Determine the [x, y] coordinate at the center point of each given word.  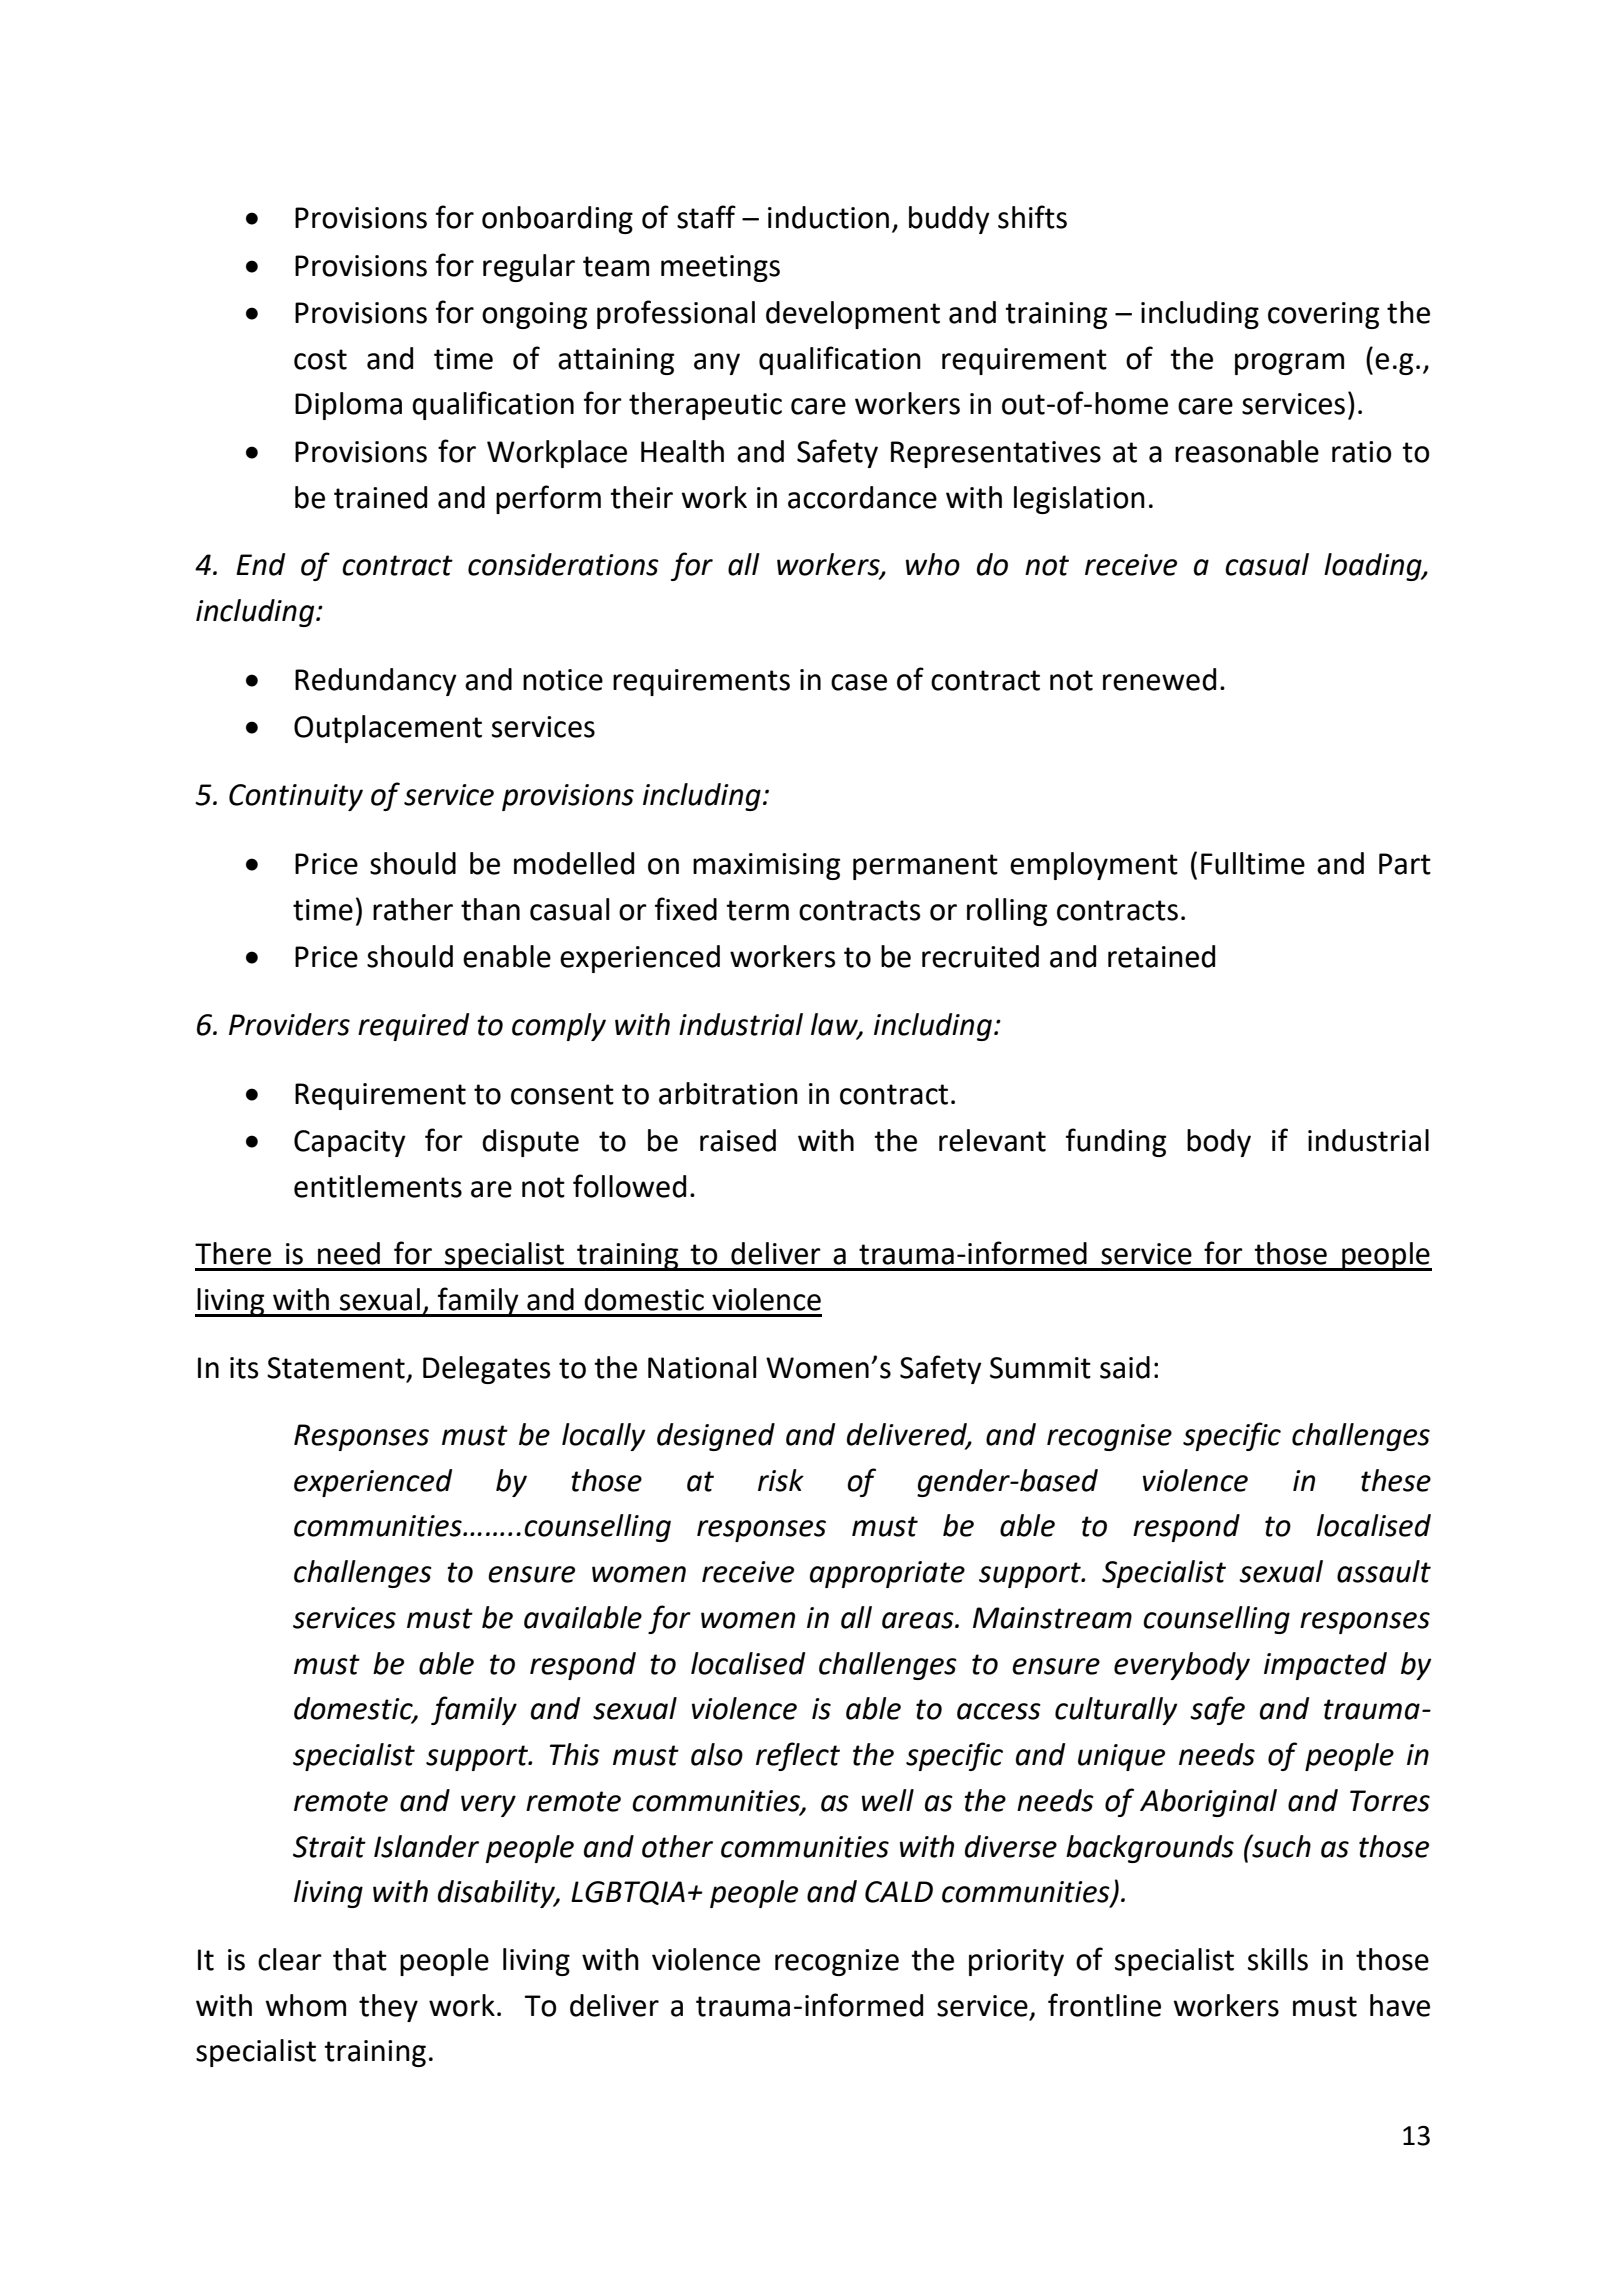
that [360, 1959]
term [757, 910]
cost [320, 359]
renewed [1159, 679]
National [702, 1367]
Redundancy [376, 682]
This [575, 1754]
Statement [336, 1368]
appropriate [887, 1574]
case [859, 682]
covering [1323, 315]
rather [413, 909]
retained [1161, 956]
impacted [1325, 1666]
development [853, 315]
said [1125, 1367]
